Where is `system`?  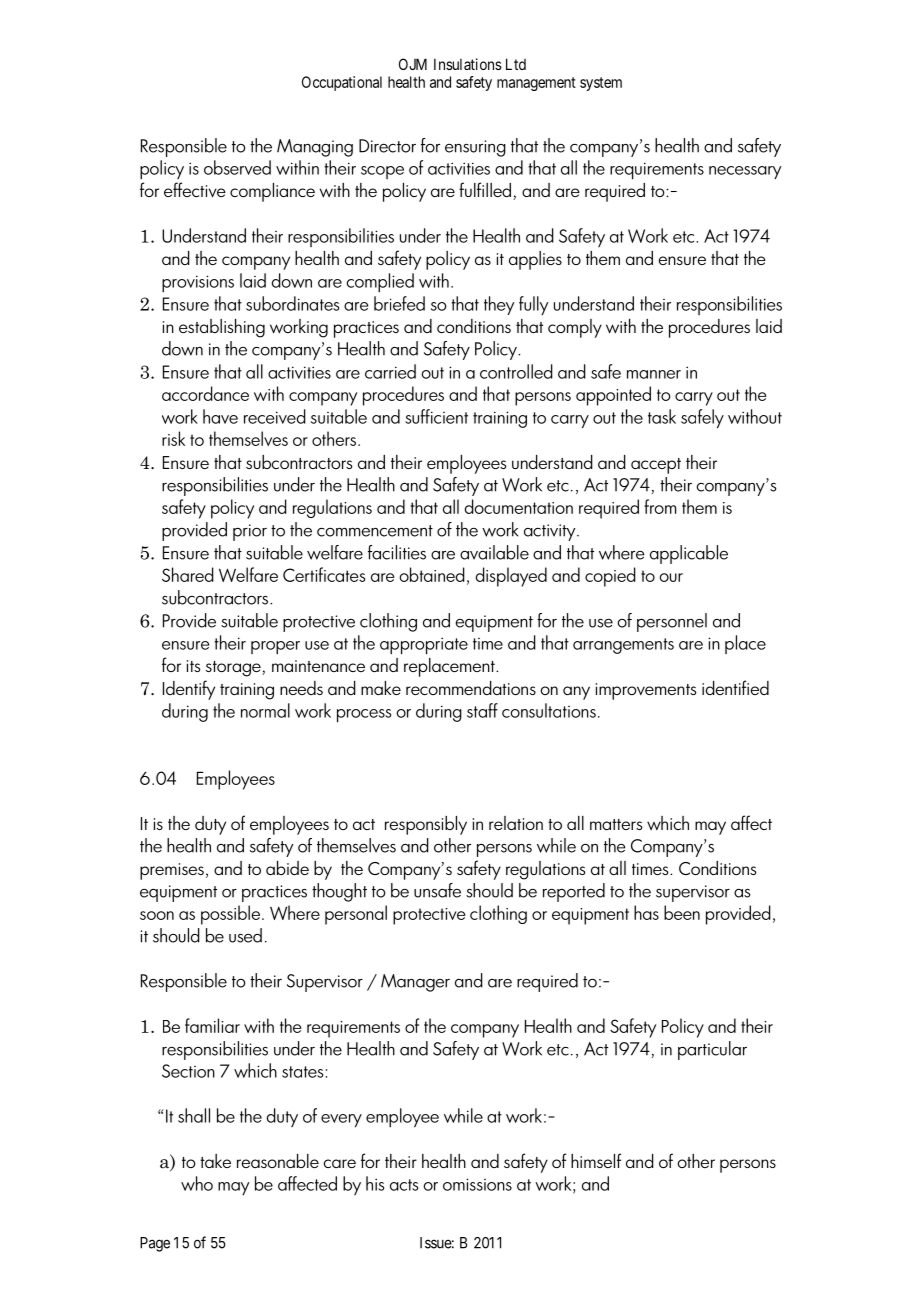
system is located at coordinates (601, 84).
